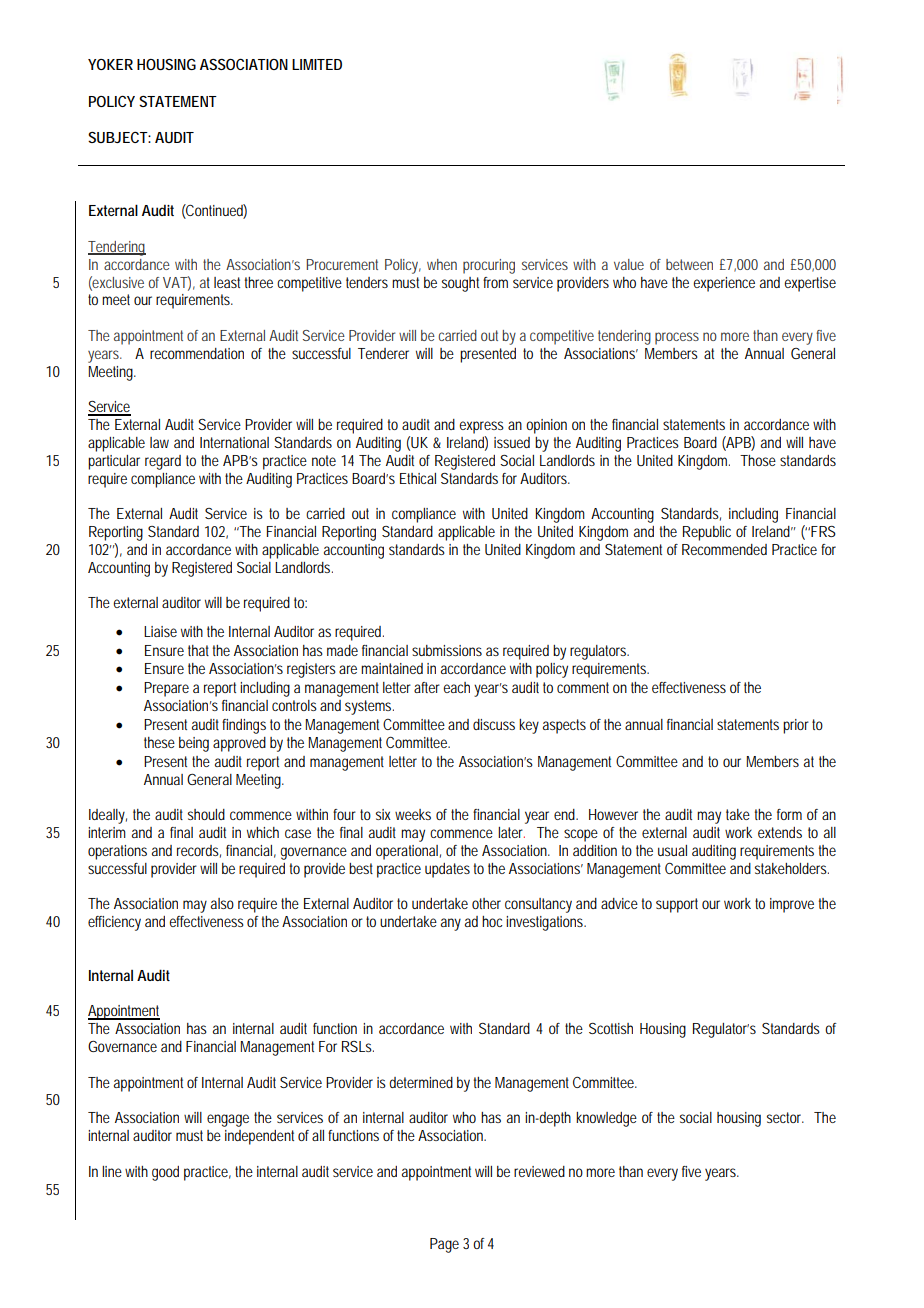 The image size is (924, 1308). I want to click on comment, so click(583, 687).
